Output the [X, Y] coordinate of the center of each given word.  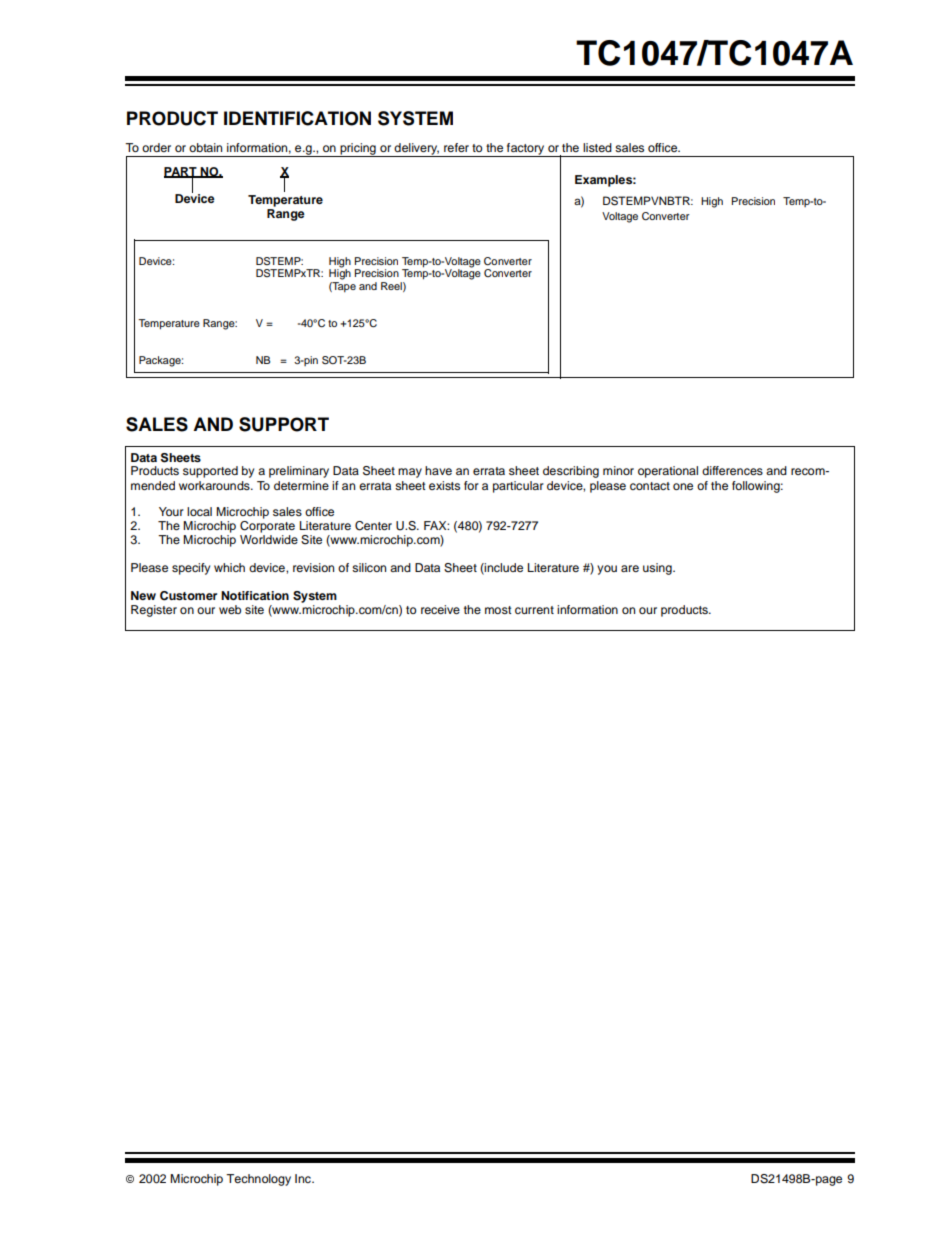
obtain [205, 147]
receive [440, 609]
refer [456, 147]
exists [444, 485]
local [199, 511]
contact [650, 486]
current [534, 610]
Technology [258, 1180]
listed [597, 147]
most [498, 610]
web [230, 609]
